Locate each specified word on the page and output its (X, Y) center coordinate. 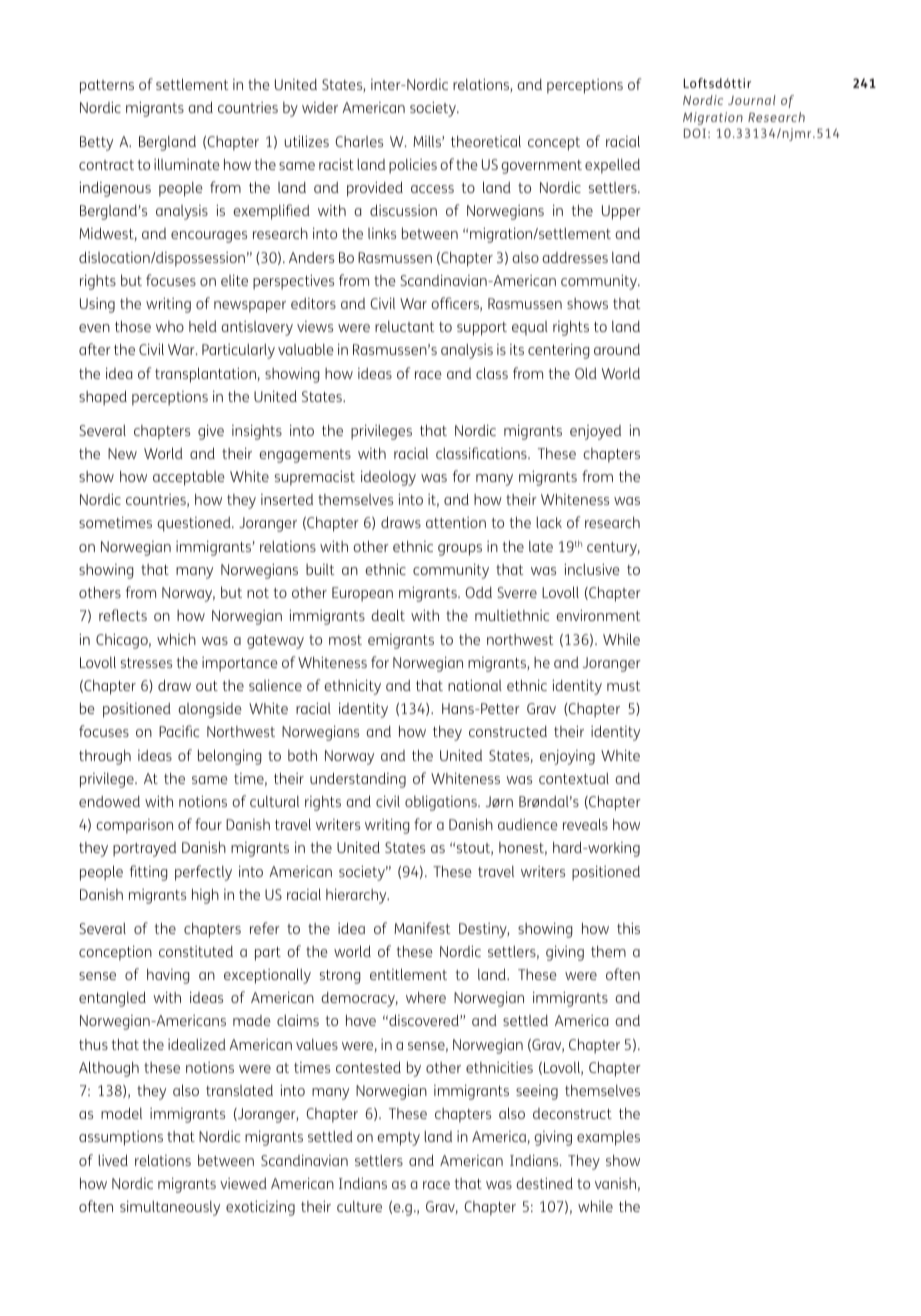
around (617, 349)
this (628, 928)
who (170, 326)
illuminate (187, 164)
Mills (428, 141)
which (176, 639)
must (623, 686)
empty (398, 1139)
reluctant (404, 326)
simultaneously (170, 1208)
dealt (388, 615)
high (205, 896)
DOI (696, 133)
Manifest (422, 928)
